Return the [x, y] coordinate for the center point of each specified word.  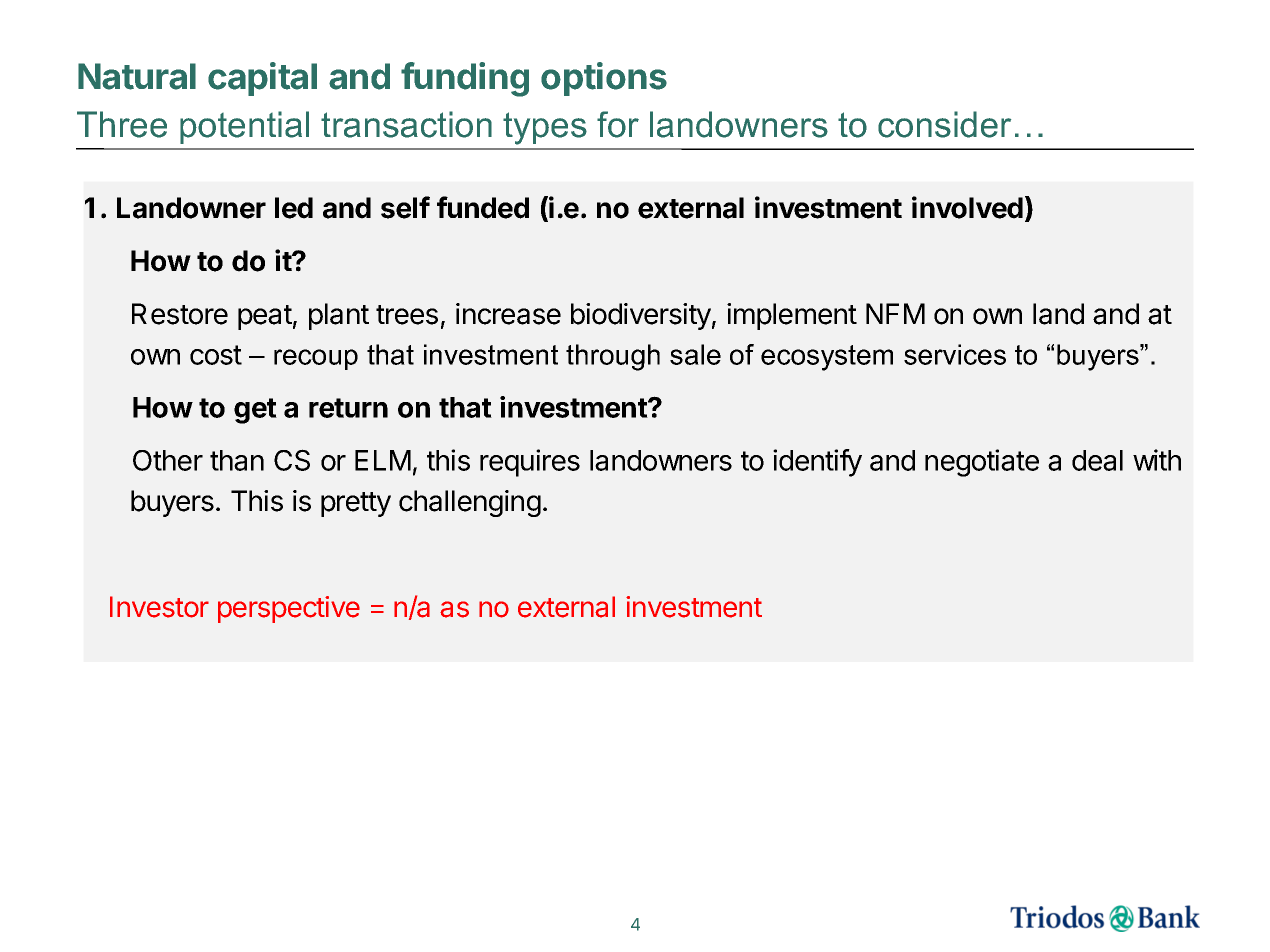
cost [216, 355]
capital [262, 79]
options [604, 79]
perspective [289, 609]
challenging [470, 503]
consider [944, 124]
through [613, 357]
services [955, 354]
